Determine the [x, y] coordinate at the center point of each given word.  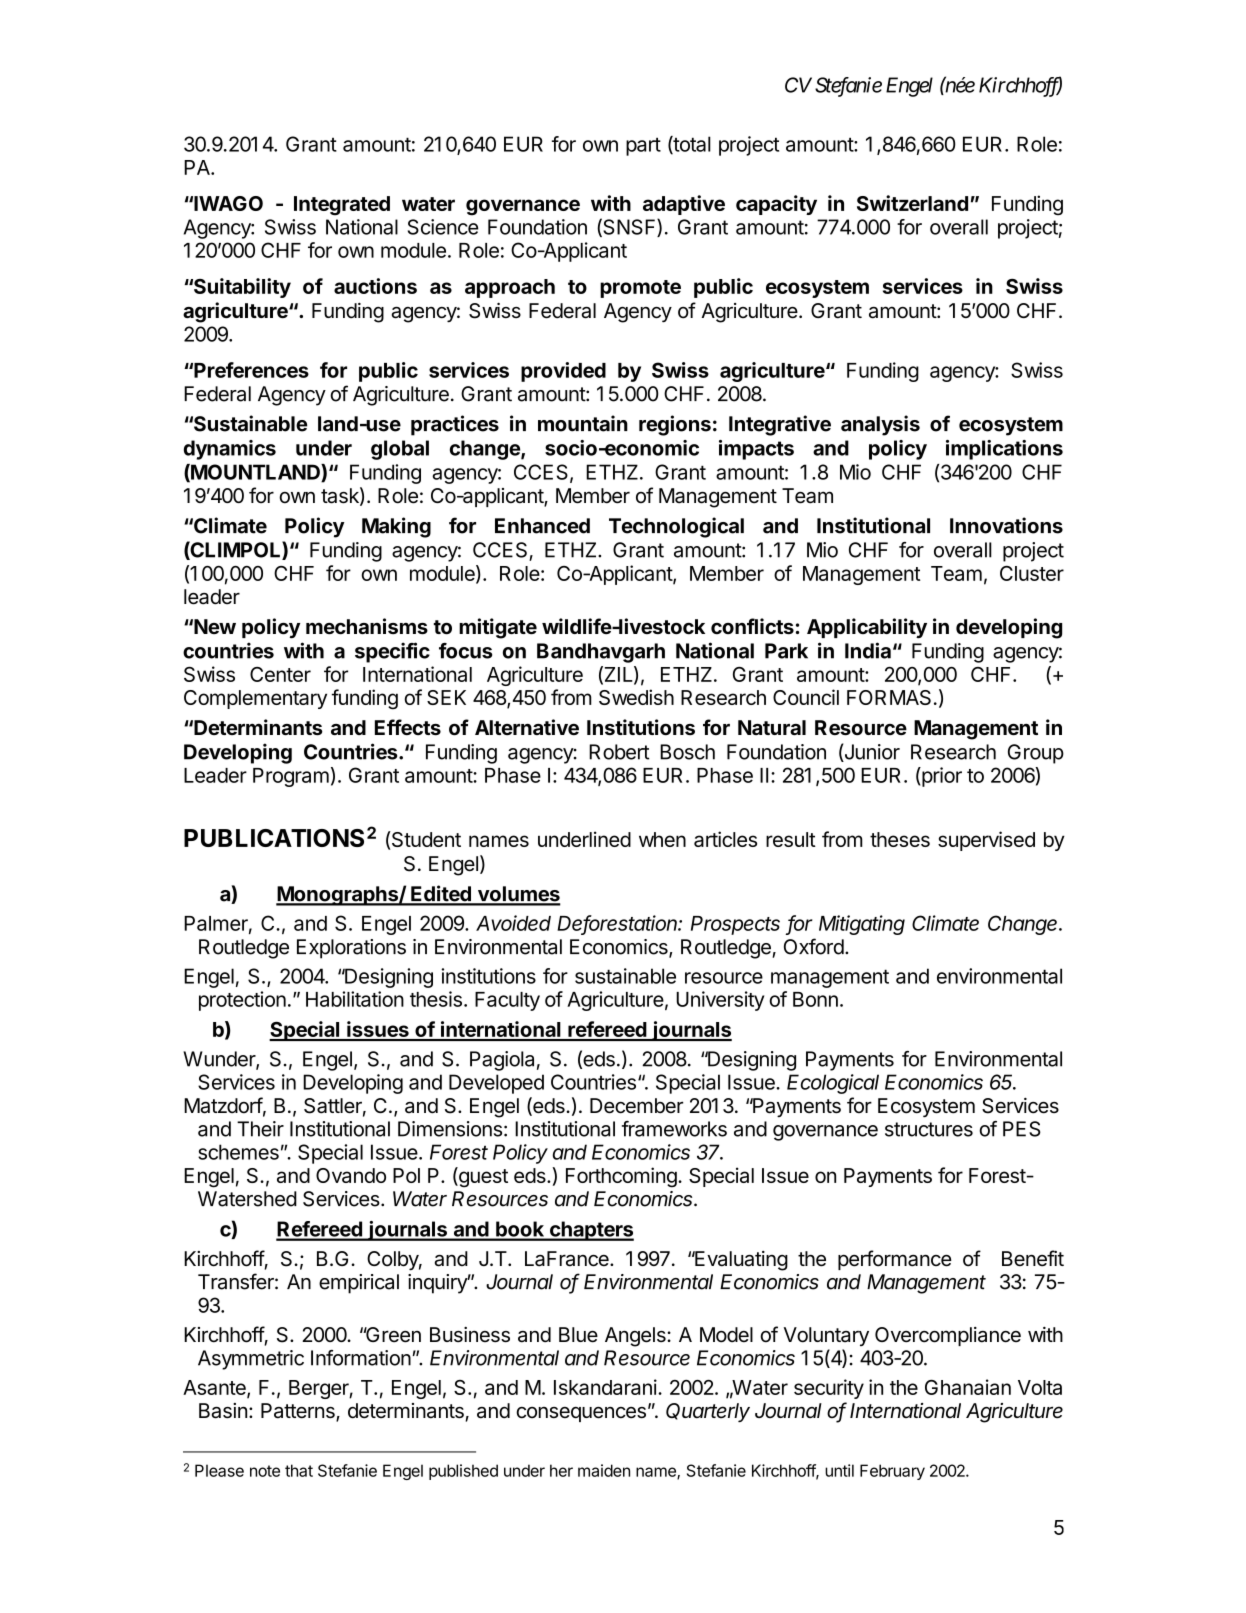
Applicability [867, 628]
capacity [776, 205]
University [720, 1001]
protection [242, 1001]
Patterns [299, 1412]
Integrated [342, 206]
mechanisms [367, 626]
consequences [581, 1414]
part [643, 146]
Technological [676, 527]
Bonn [815, 999]
